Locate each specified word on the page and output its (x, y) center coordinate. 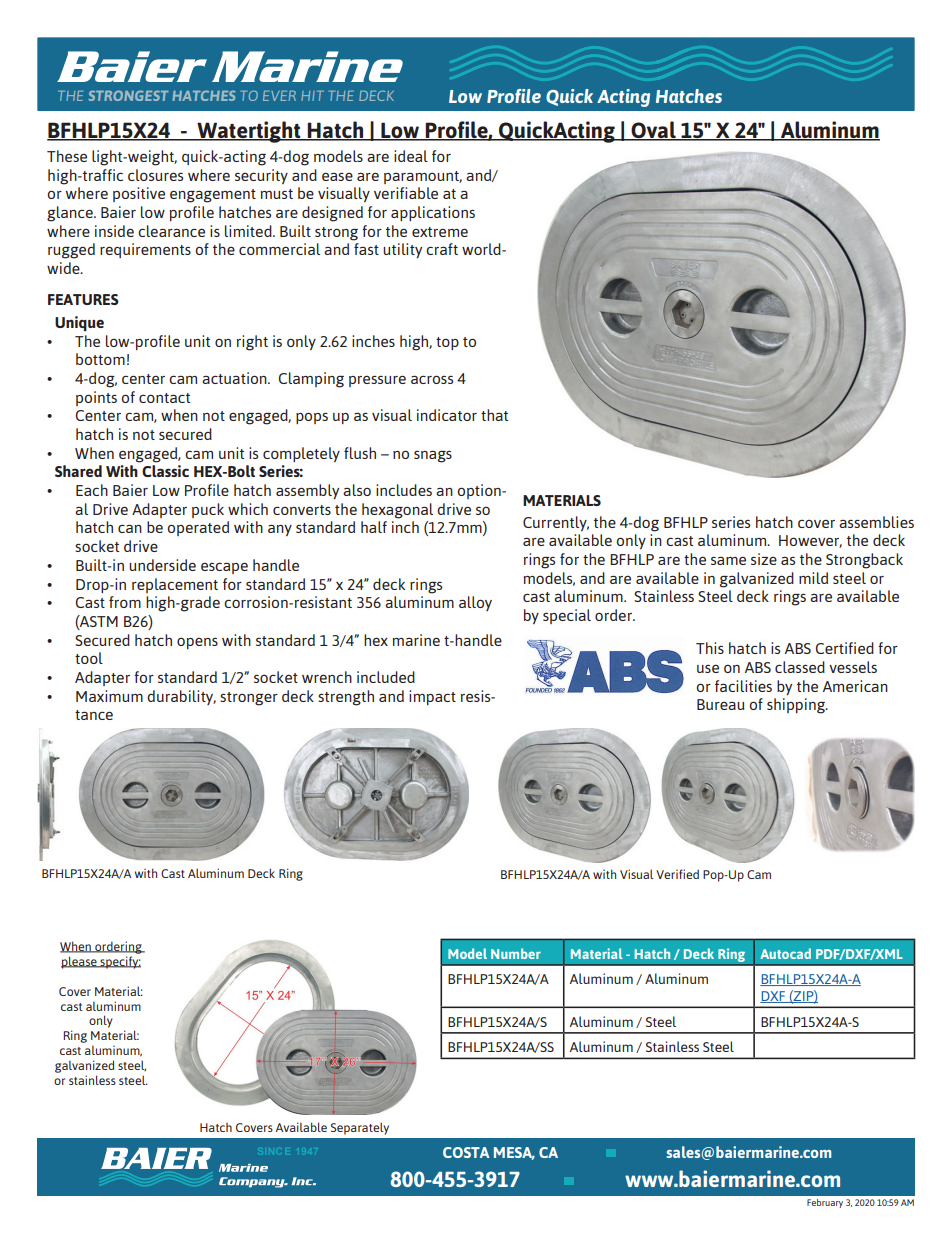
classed (800, 667)
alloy (475, 603)
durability (181, 697)
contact (164, 398)
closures (155, 175)
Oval (653, 130)
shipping (797, 706)
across (432, 379)
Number (516, 953)
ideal (411, 156)
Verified (677, 874)
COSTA (466, 1152)
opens (197, 643)
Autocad (785, 953)
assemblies (876, 522)
